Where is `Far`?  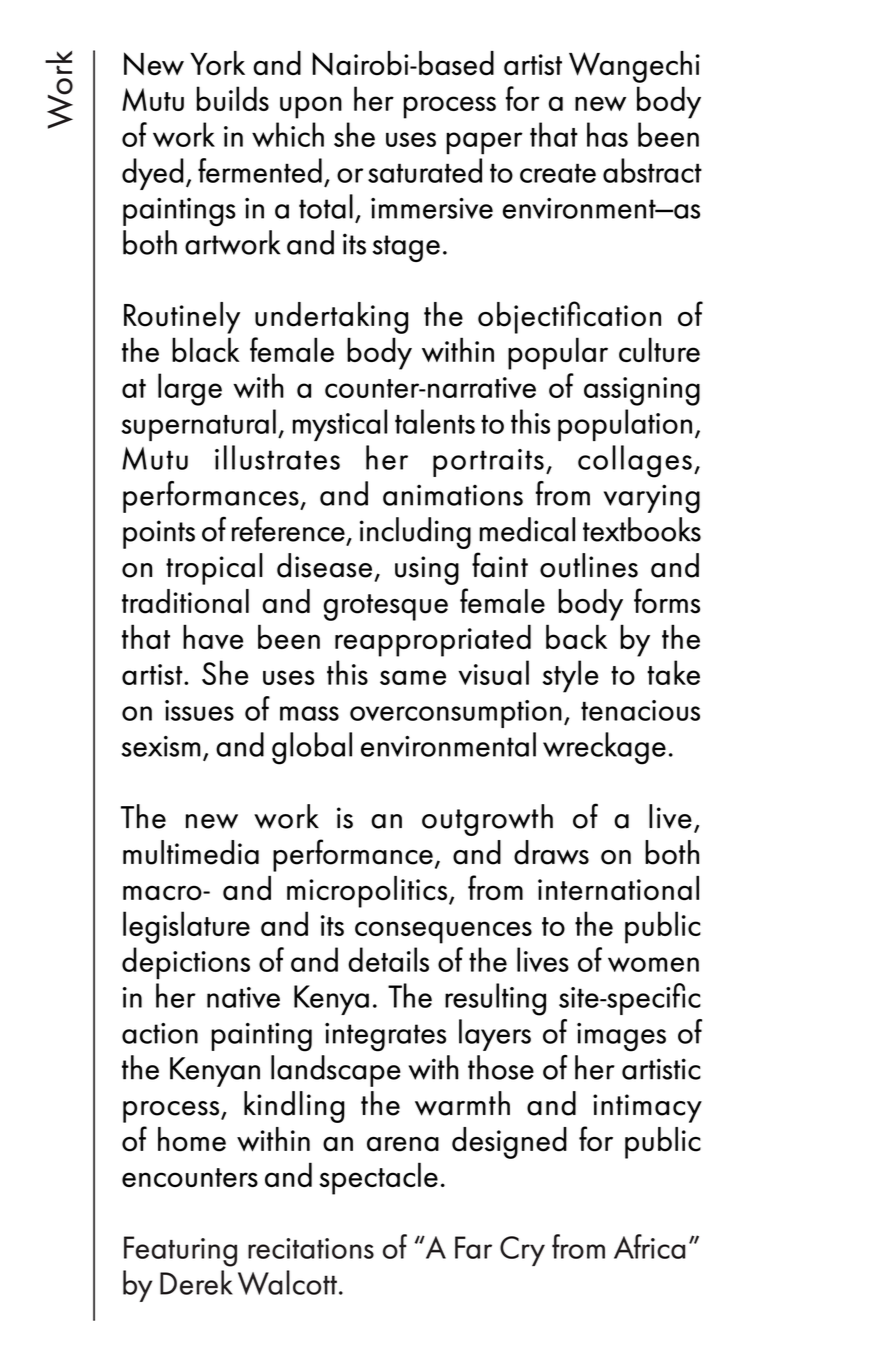 Far is located at coordinates (473, 1247).
